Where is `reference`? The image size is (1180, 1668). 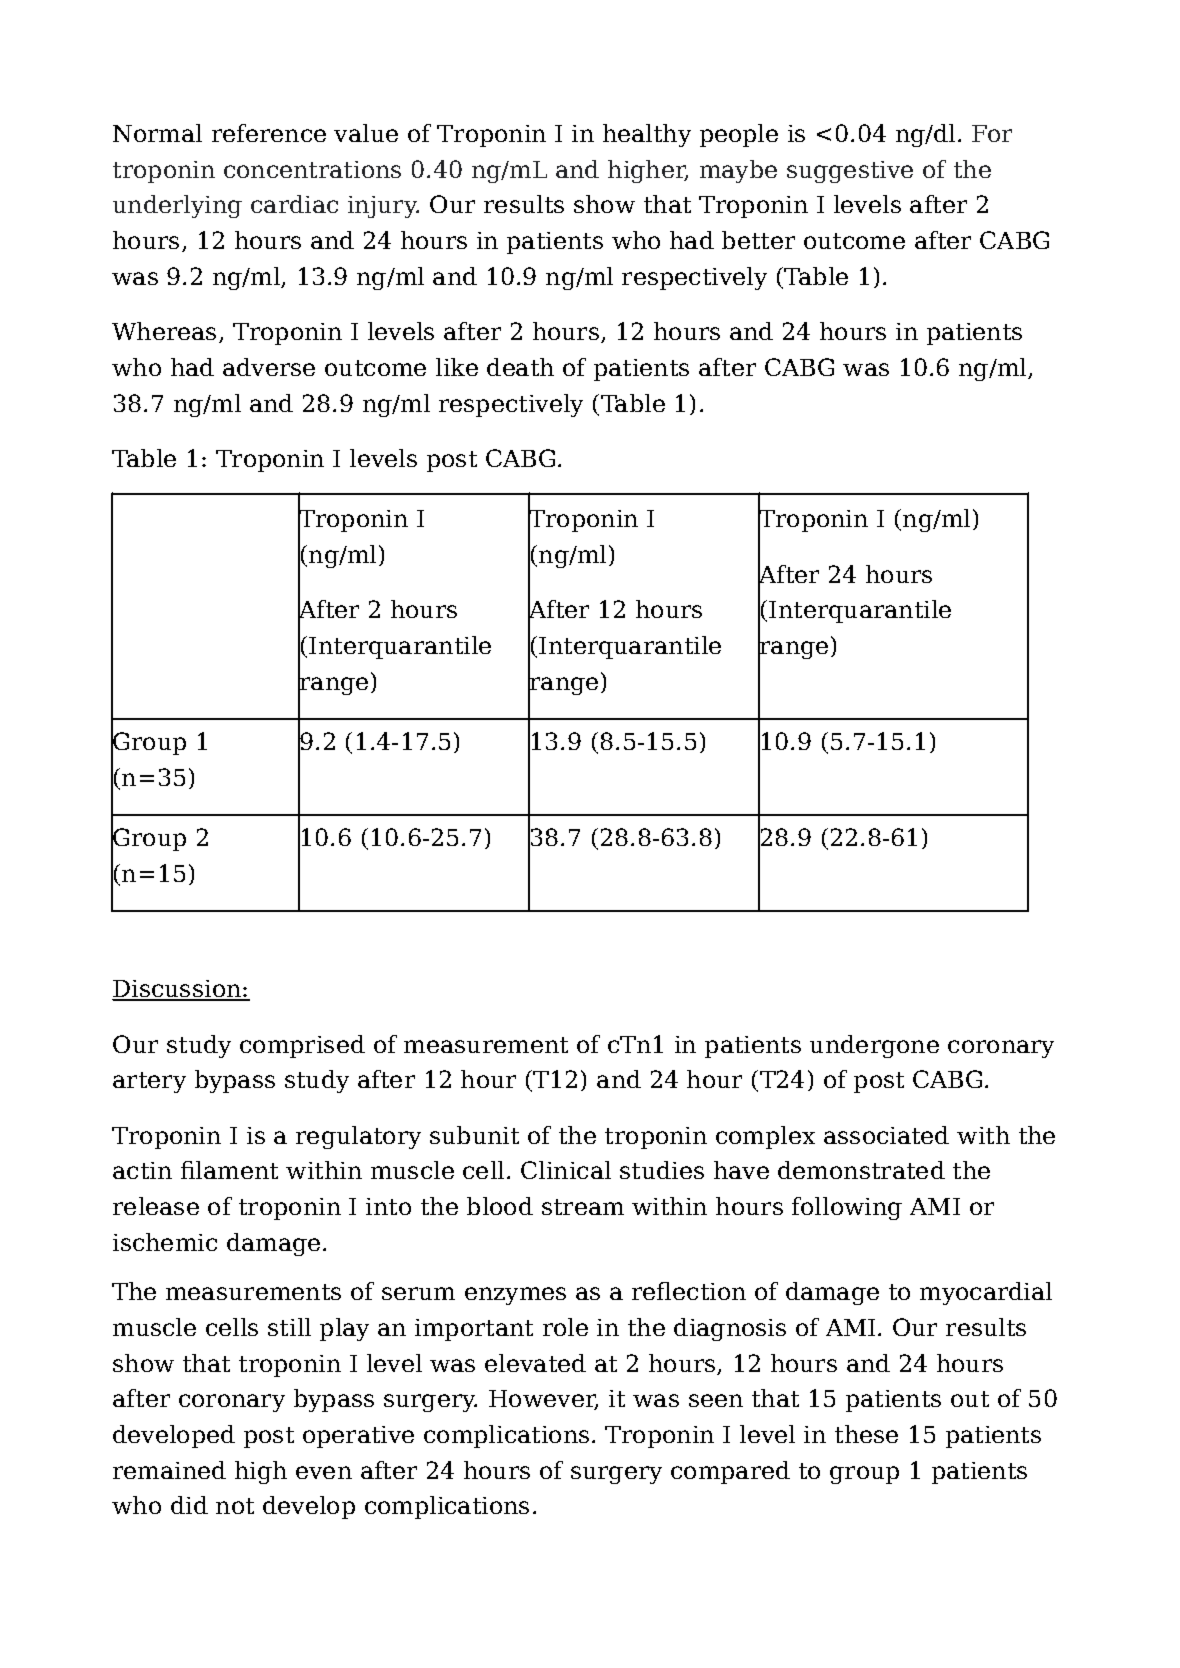
reference is located at coordinates (269, 133).
